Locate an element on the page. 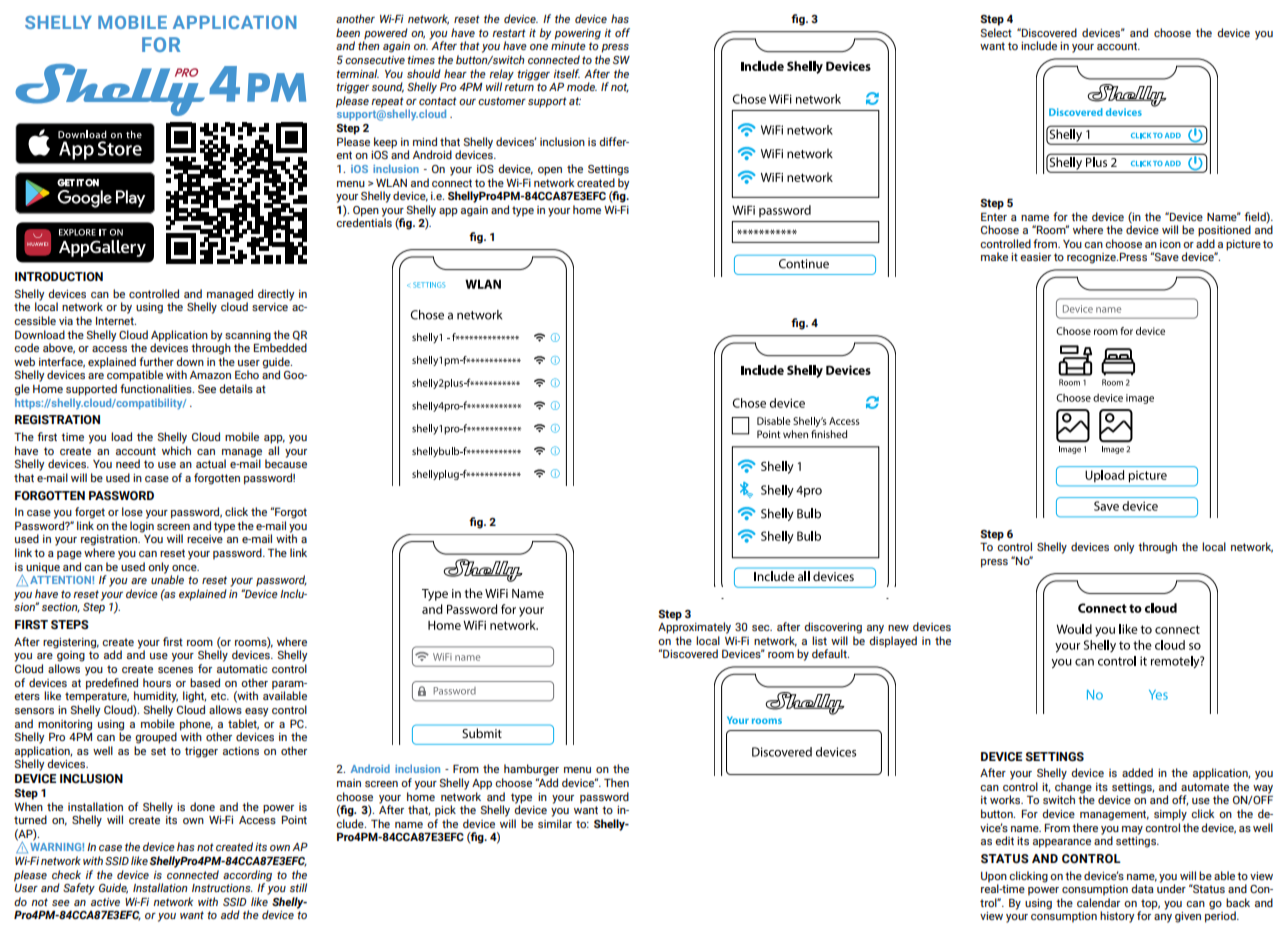 The height and width of the document is (936, 1288). data is located at coordinates (1142, 888).
